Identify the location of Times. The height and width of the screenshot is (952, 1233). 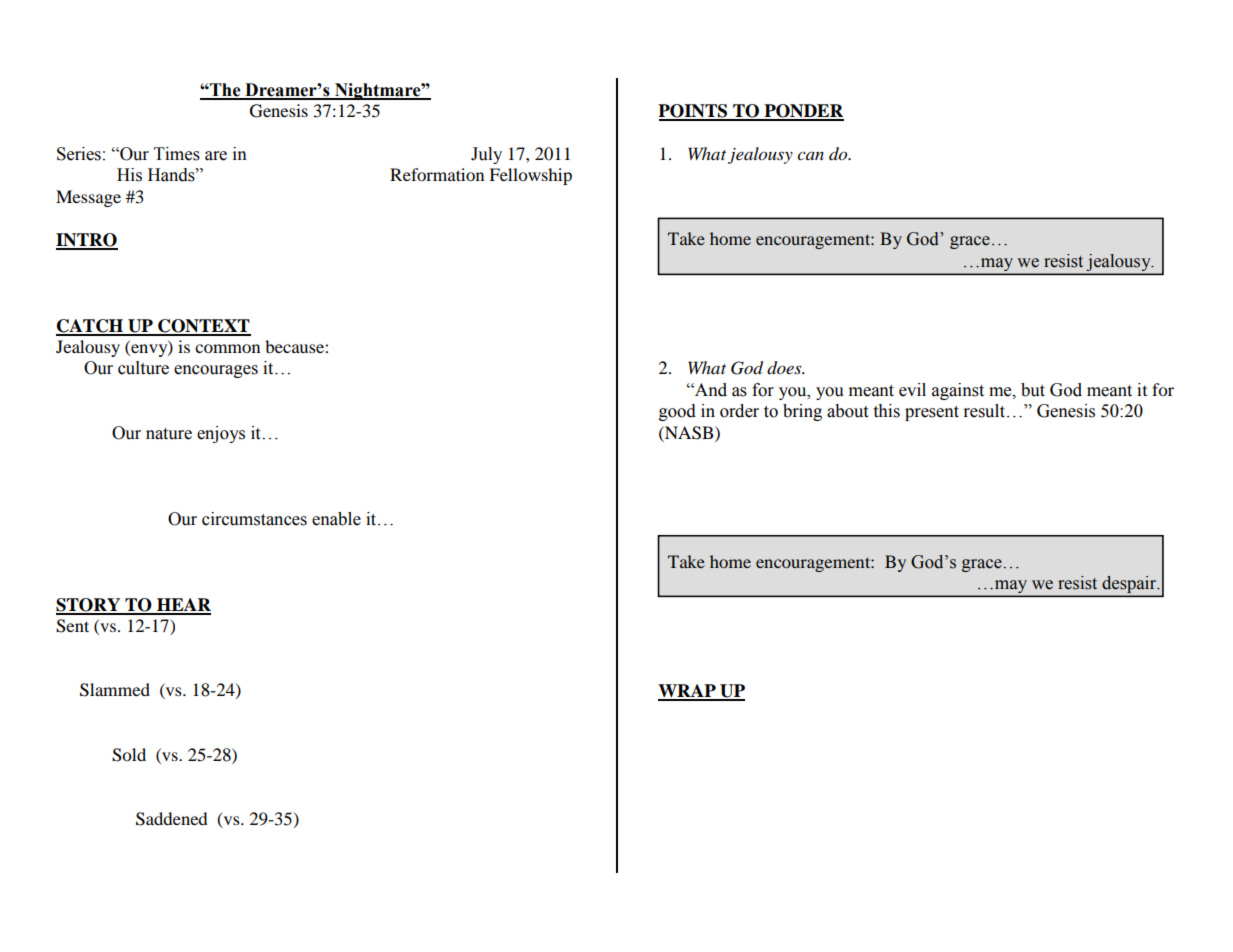
(177, 154).
